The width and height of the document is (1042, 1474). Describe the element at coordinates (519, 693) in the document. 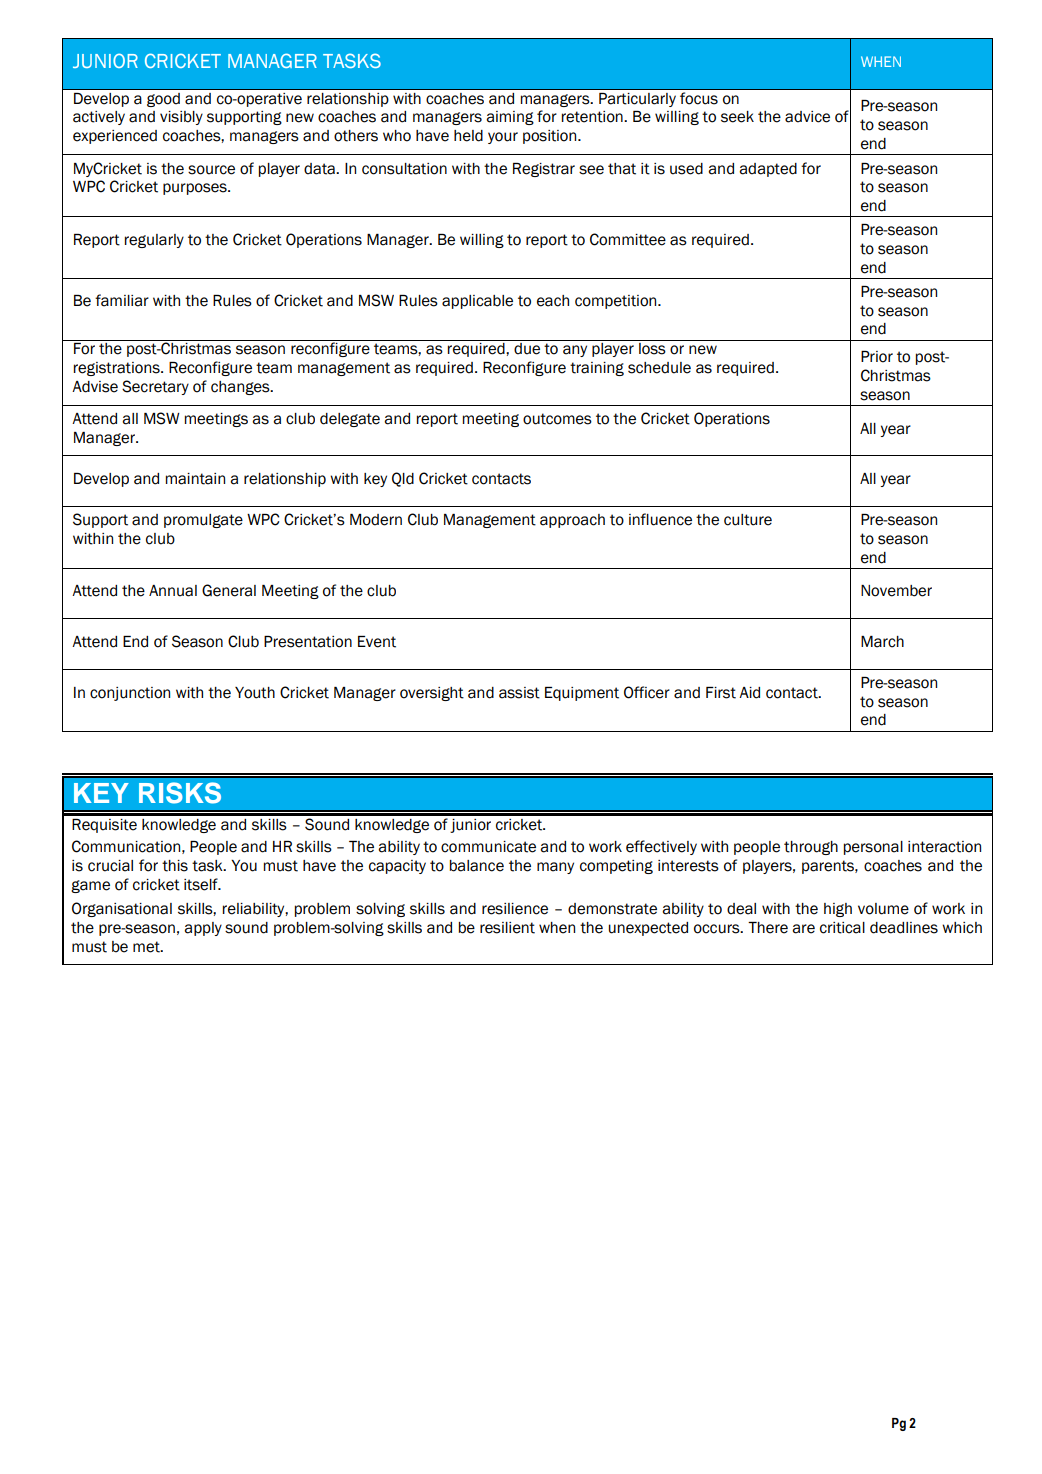

I see `assist` at that location.
